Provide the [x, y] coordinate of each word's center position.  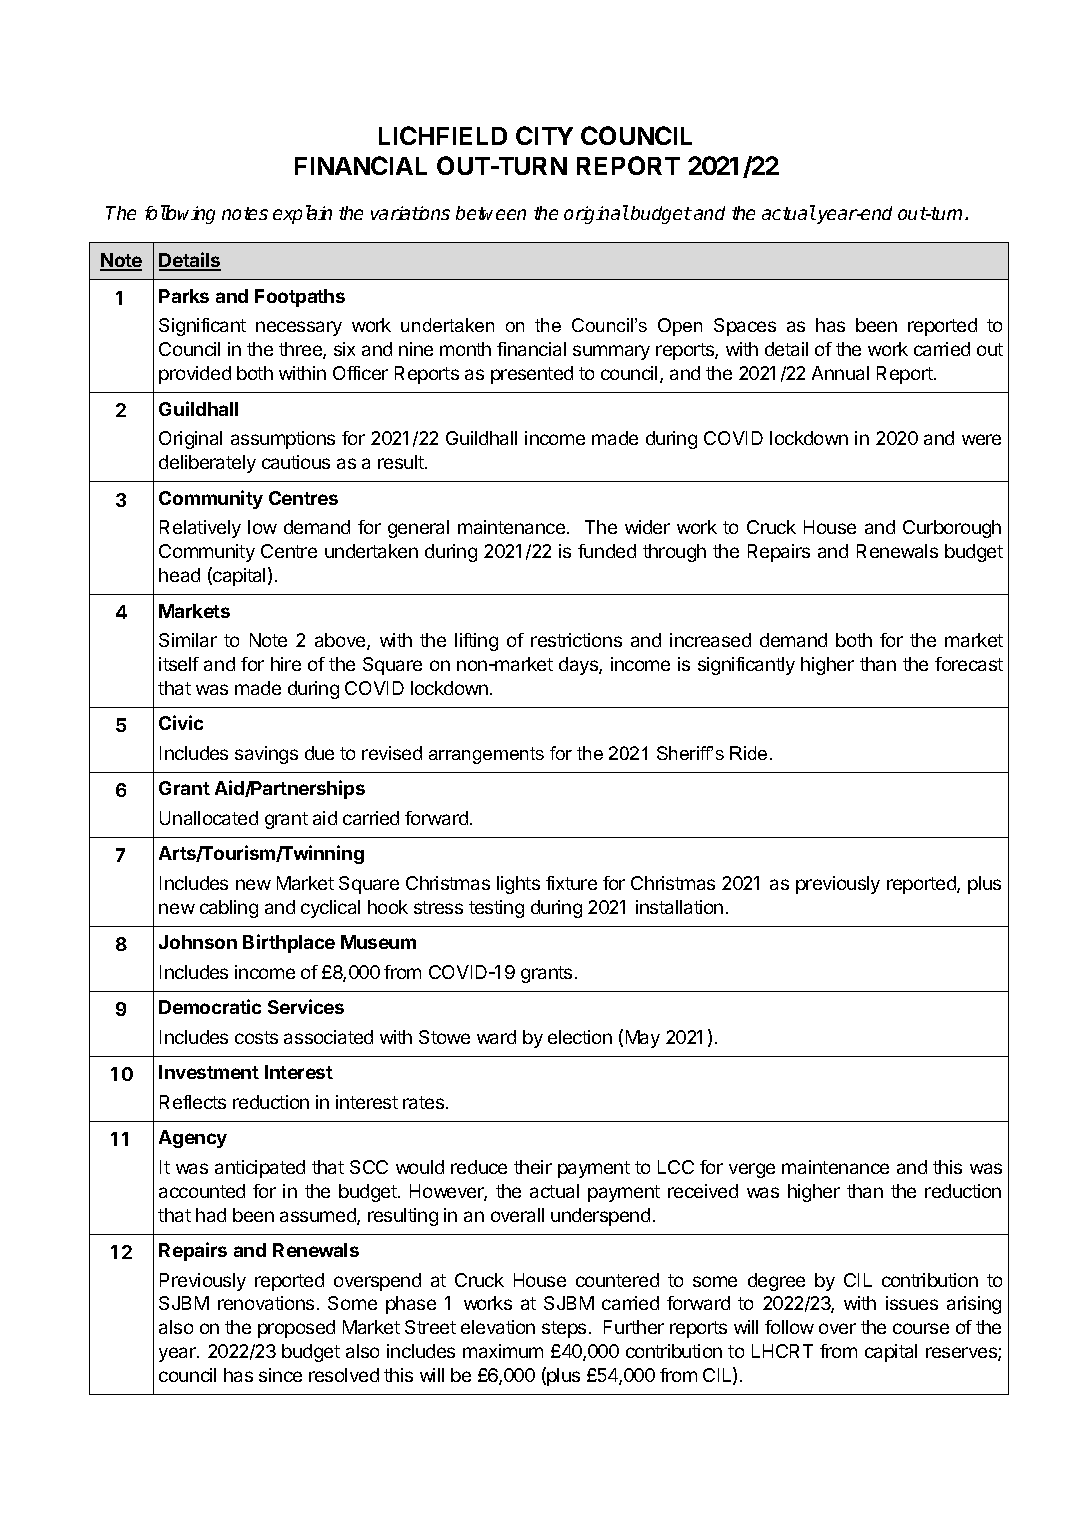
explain [302, 214]
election [580, 1037]
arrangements [486, 755]
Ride [748, 753]
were [981, 439]
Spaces [745, 327]
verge [752, 1170]
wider [647, 527]
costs [256, 1037]
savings [266, 755]
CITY [544, 135]
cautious [296, 462]
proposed [296, 1329]
